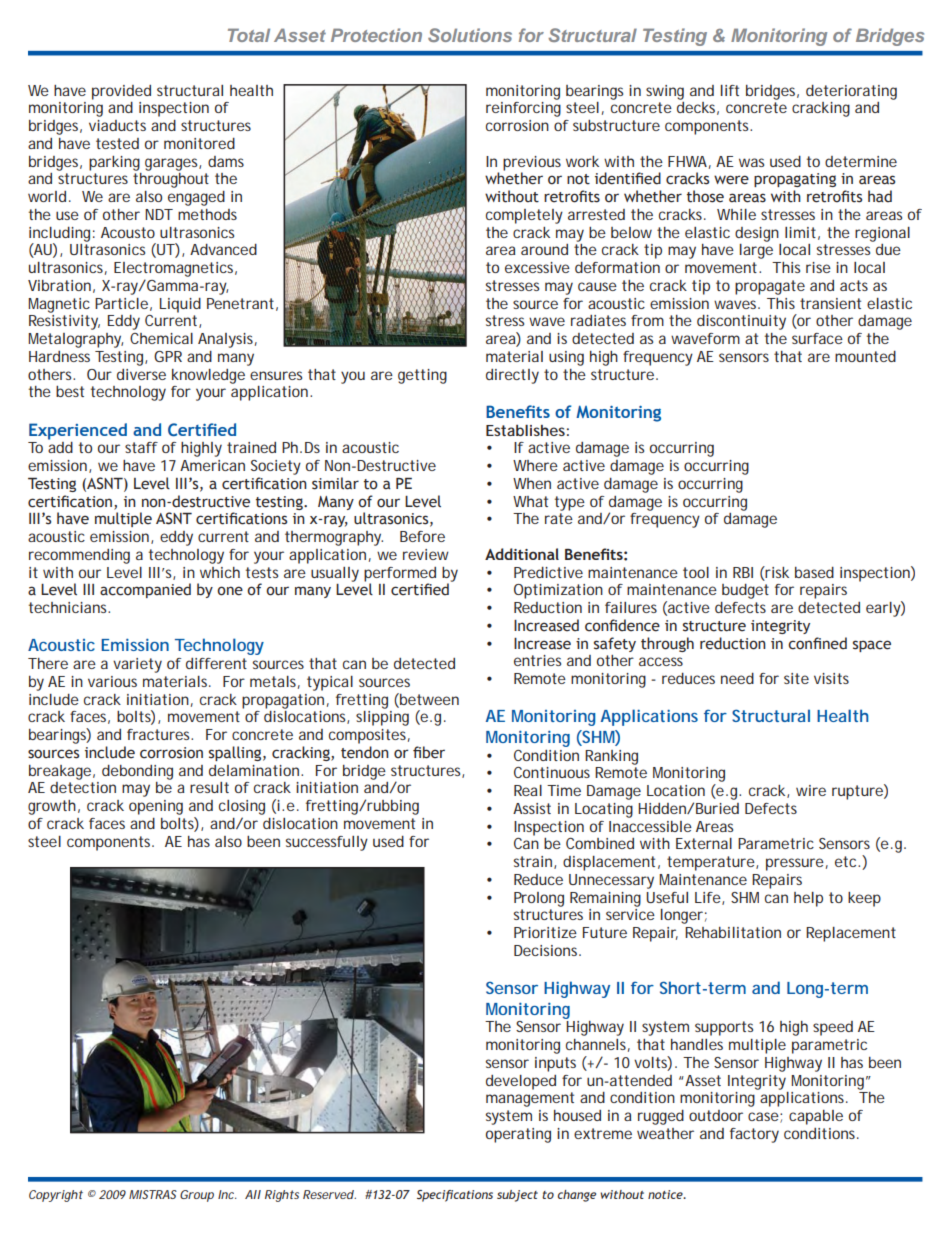 This screenshot has height=1233, width=952. Describe the element at coordinates (817, 643) in the screenshot. I see `confined` at that location.
